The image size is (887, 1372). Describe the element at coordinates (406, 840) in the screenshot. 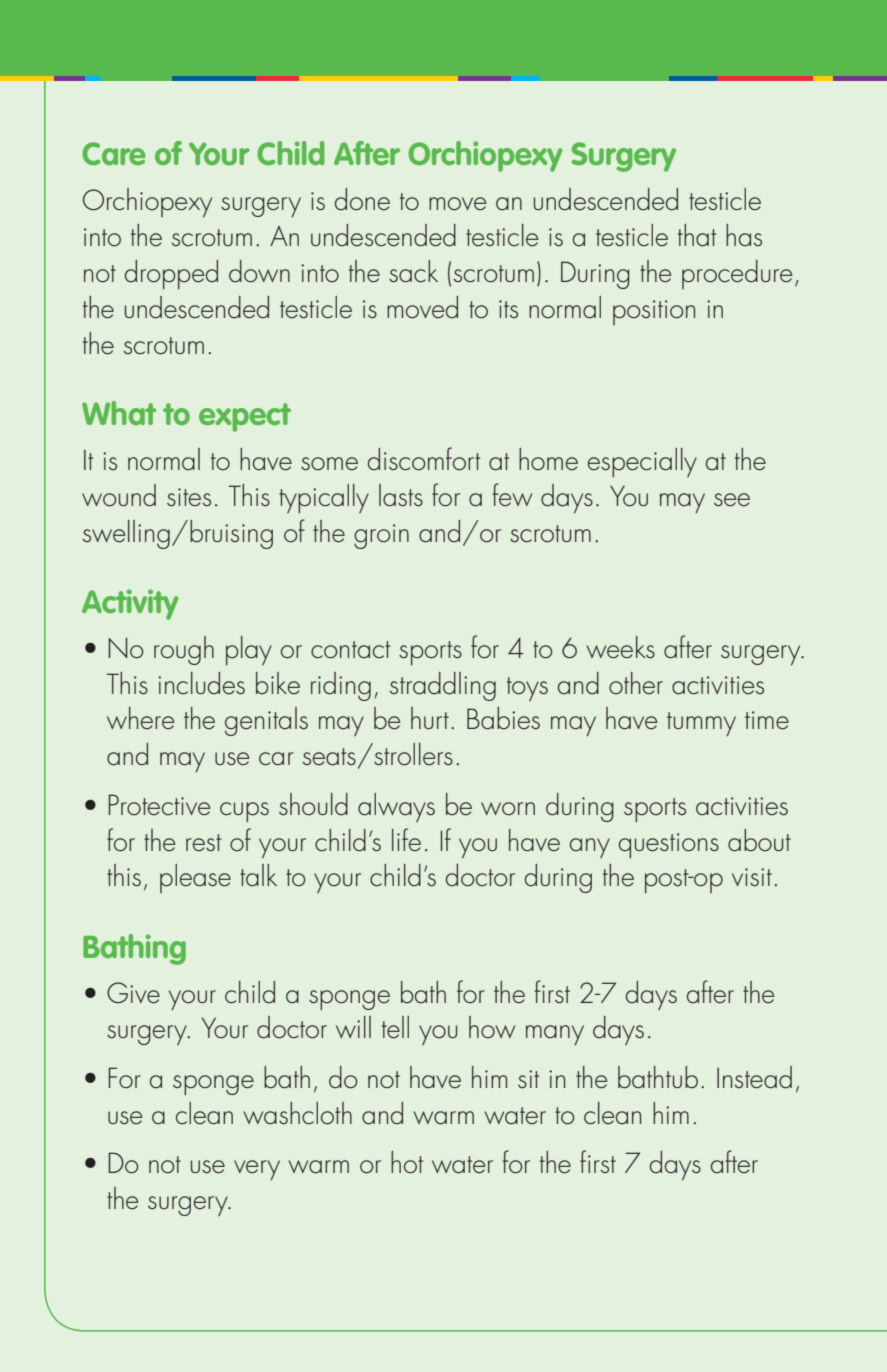

I see `life` at that location.
